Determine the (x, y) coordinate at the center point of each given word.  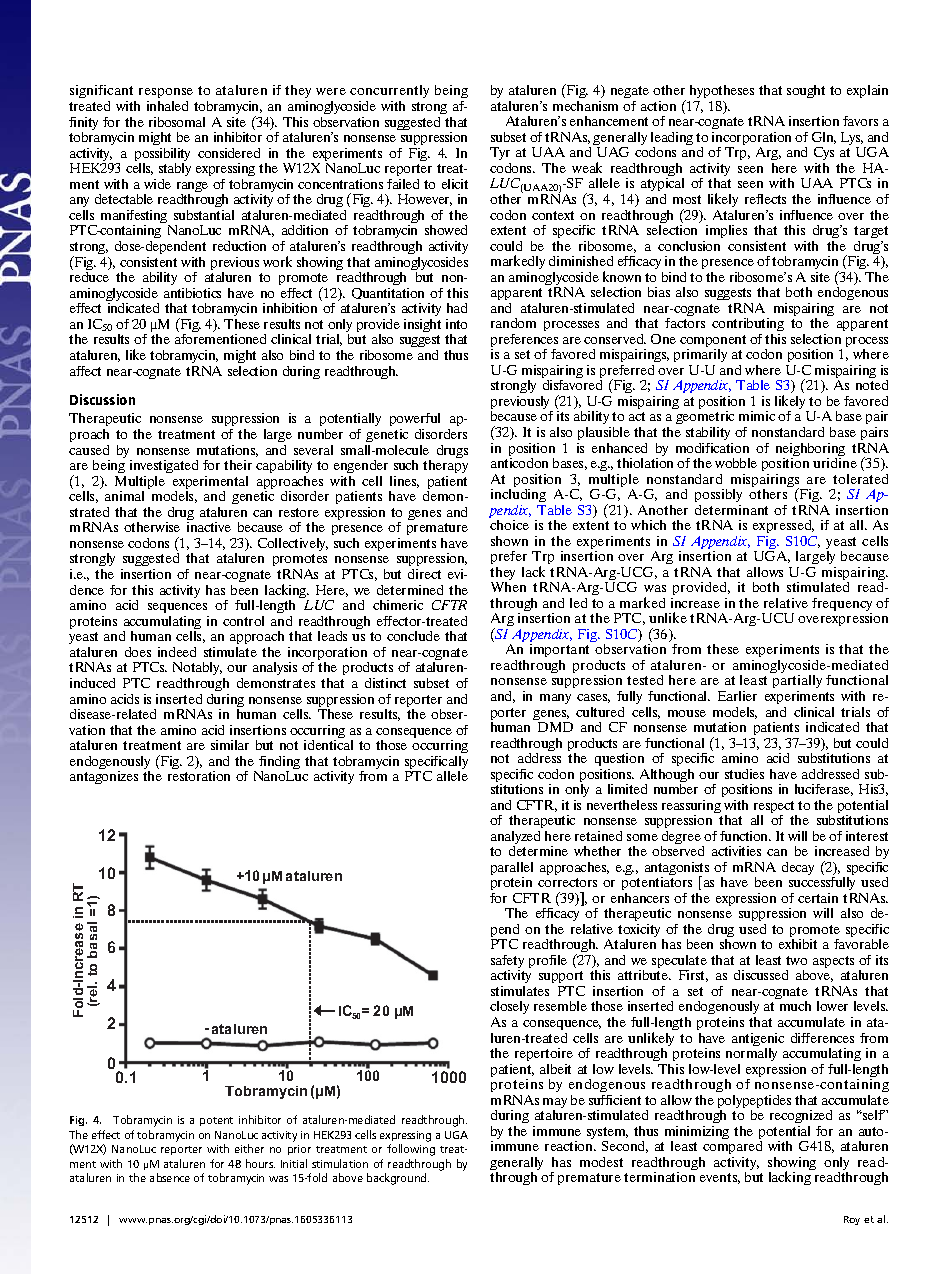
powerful (415, 421)
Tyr (500, 155)
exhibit (798, 944)
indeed (177, 652)
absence (170, 1177)
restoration (199, 776)
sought (806, 91)
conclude (413, 636)
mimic (757, 416)
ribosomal (177, 122)
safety (507, 963)
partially (797, 683)
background (398, 1179)
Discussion (102, 399)
